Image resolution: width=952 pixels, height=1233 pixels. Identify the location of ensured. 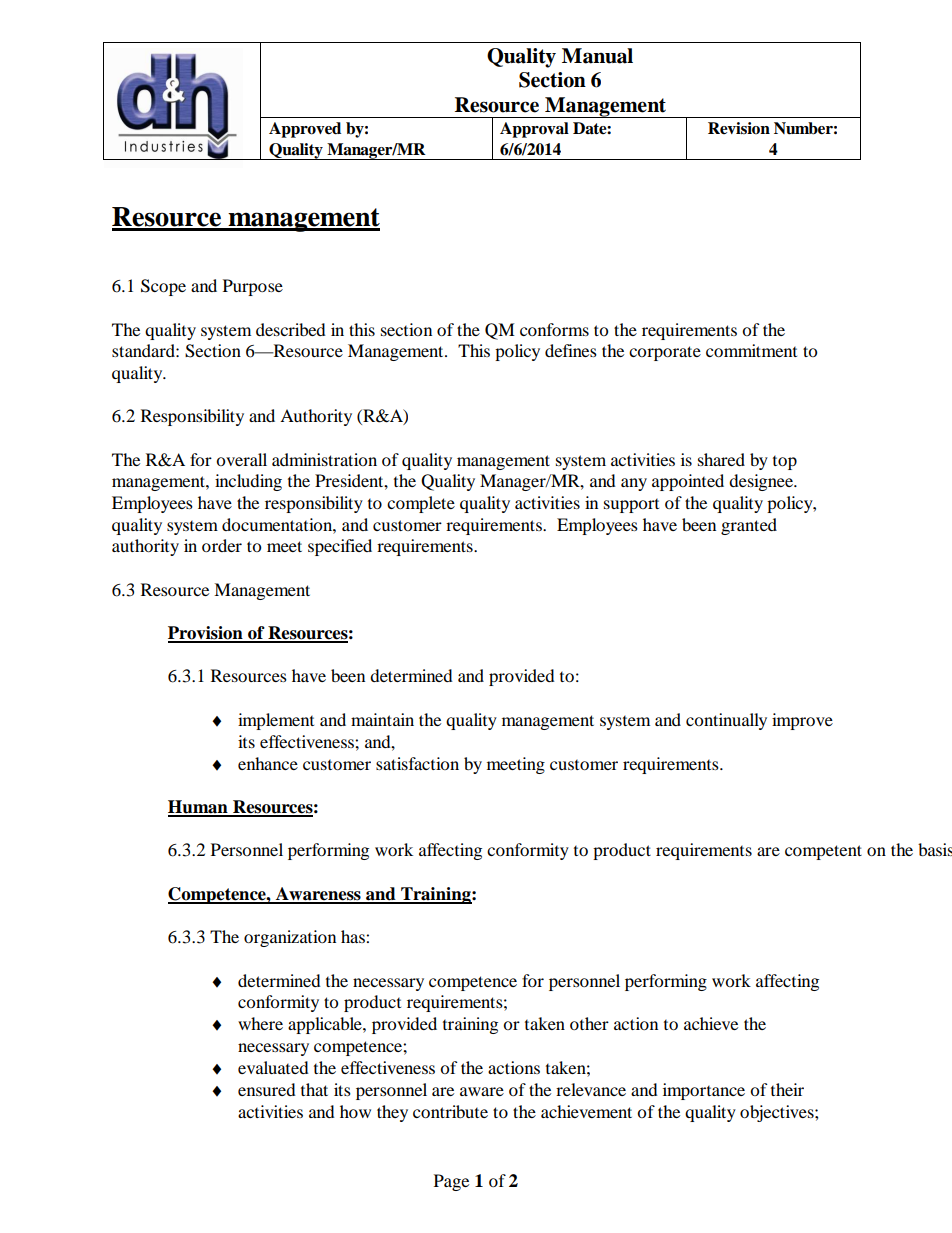
(267, 1089).
